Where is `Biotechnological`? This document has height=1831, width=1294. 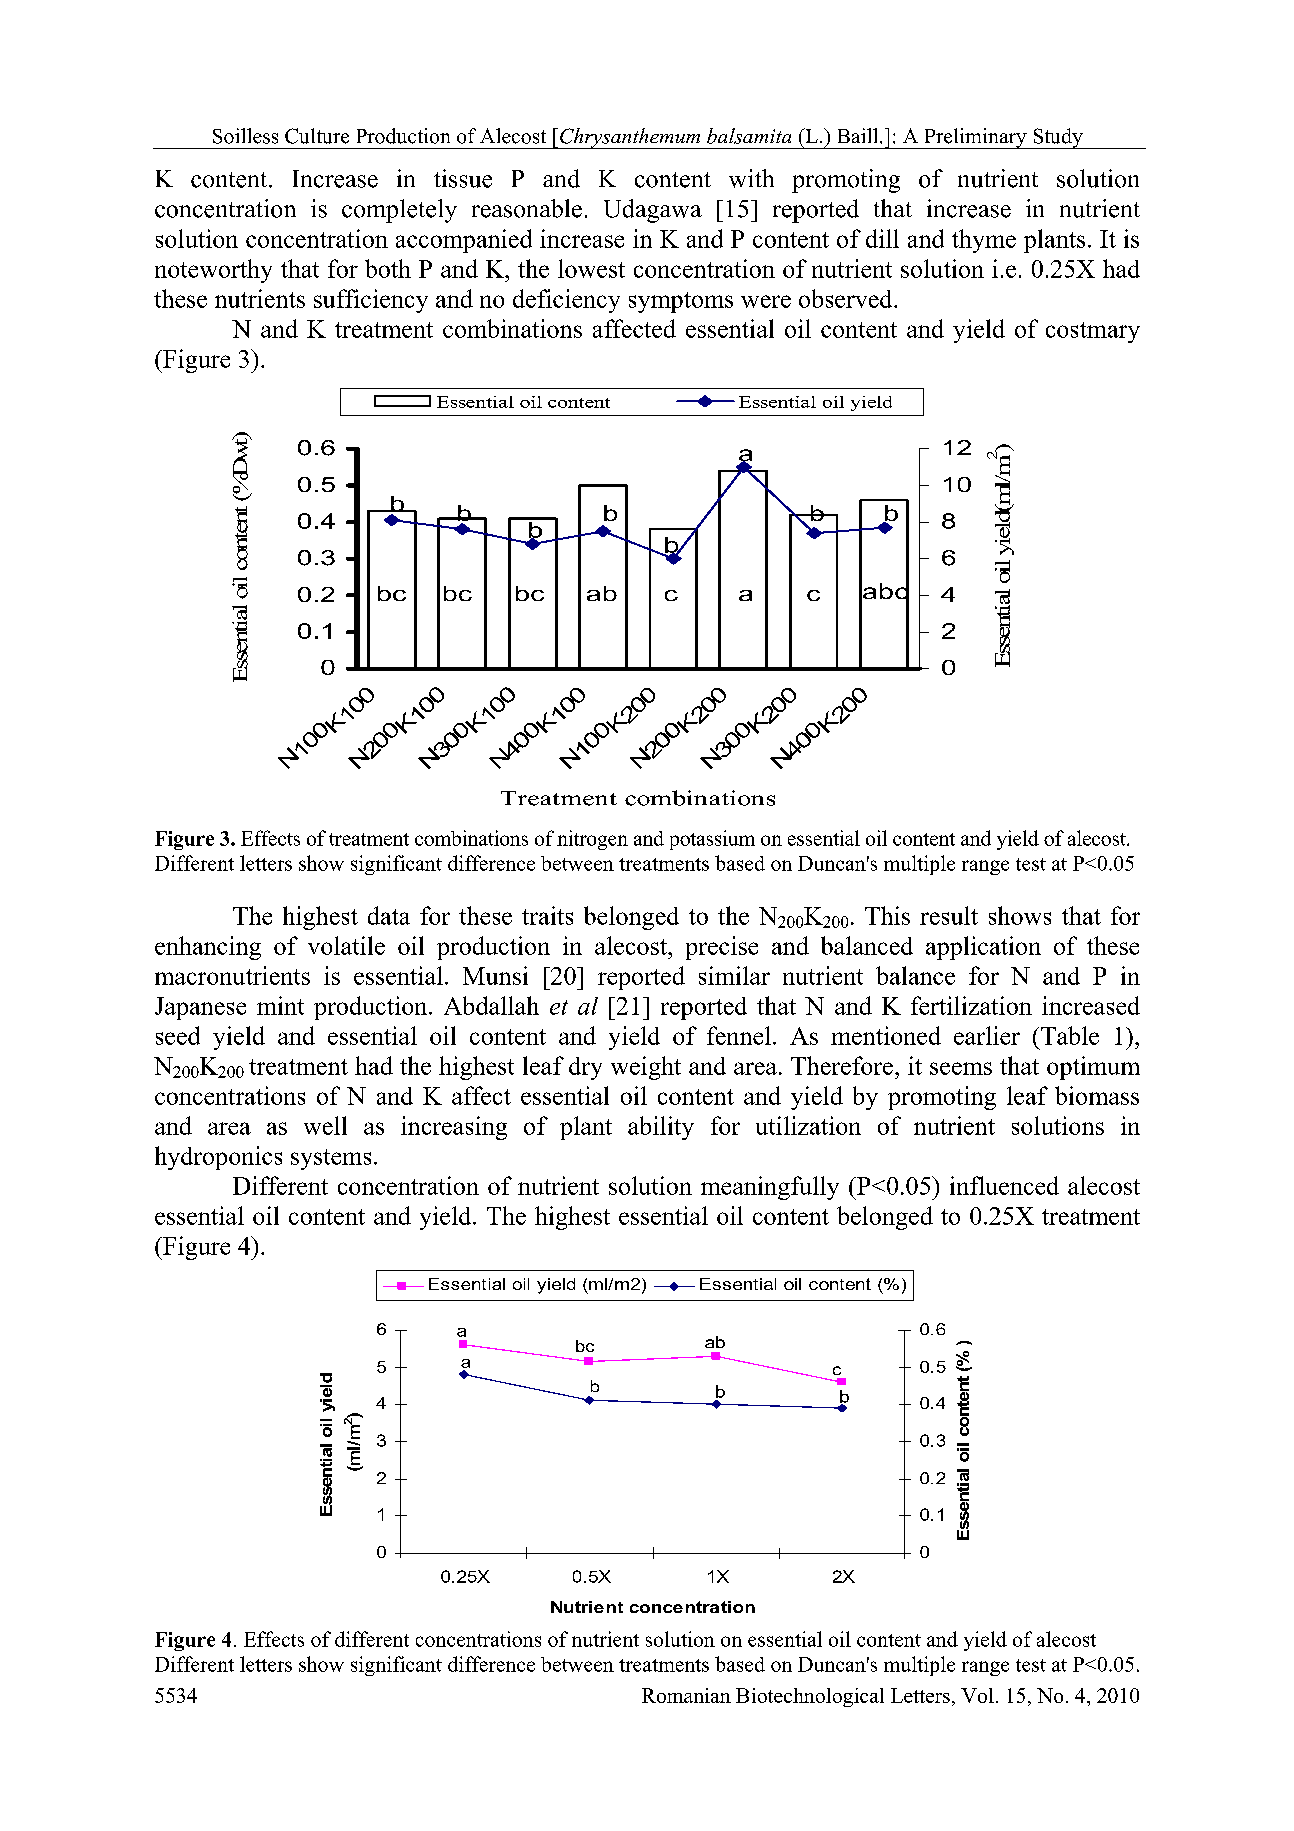 Biotechnological is located at coordinates (810, 1697).
